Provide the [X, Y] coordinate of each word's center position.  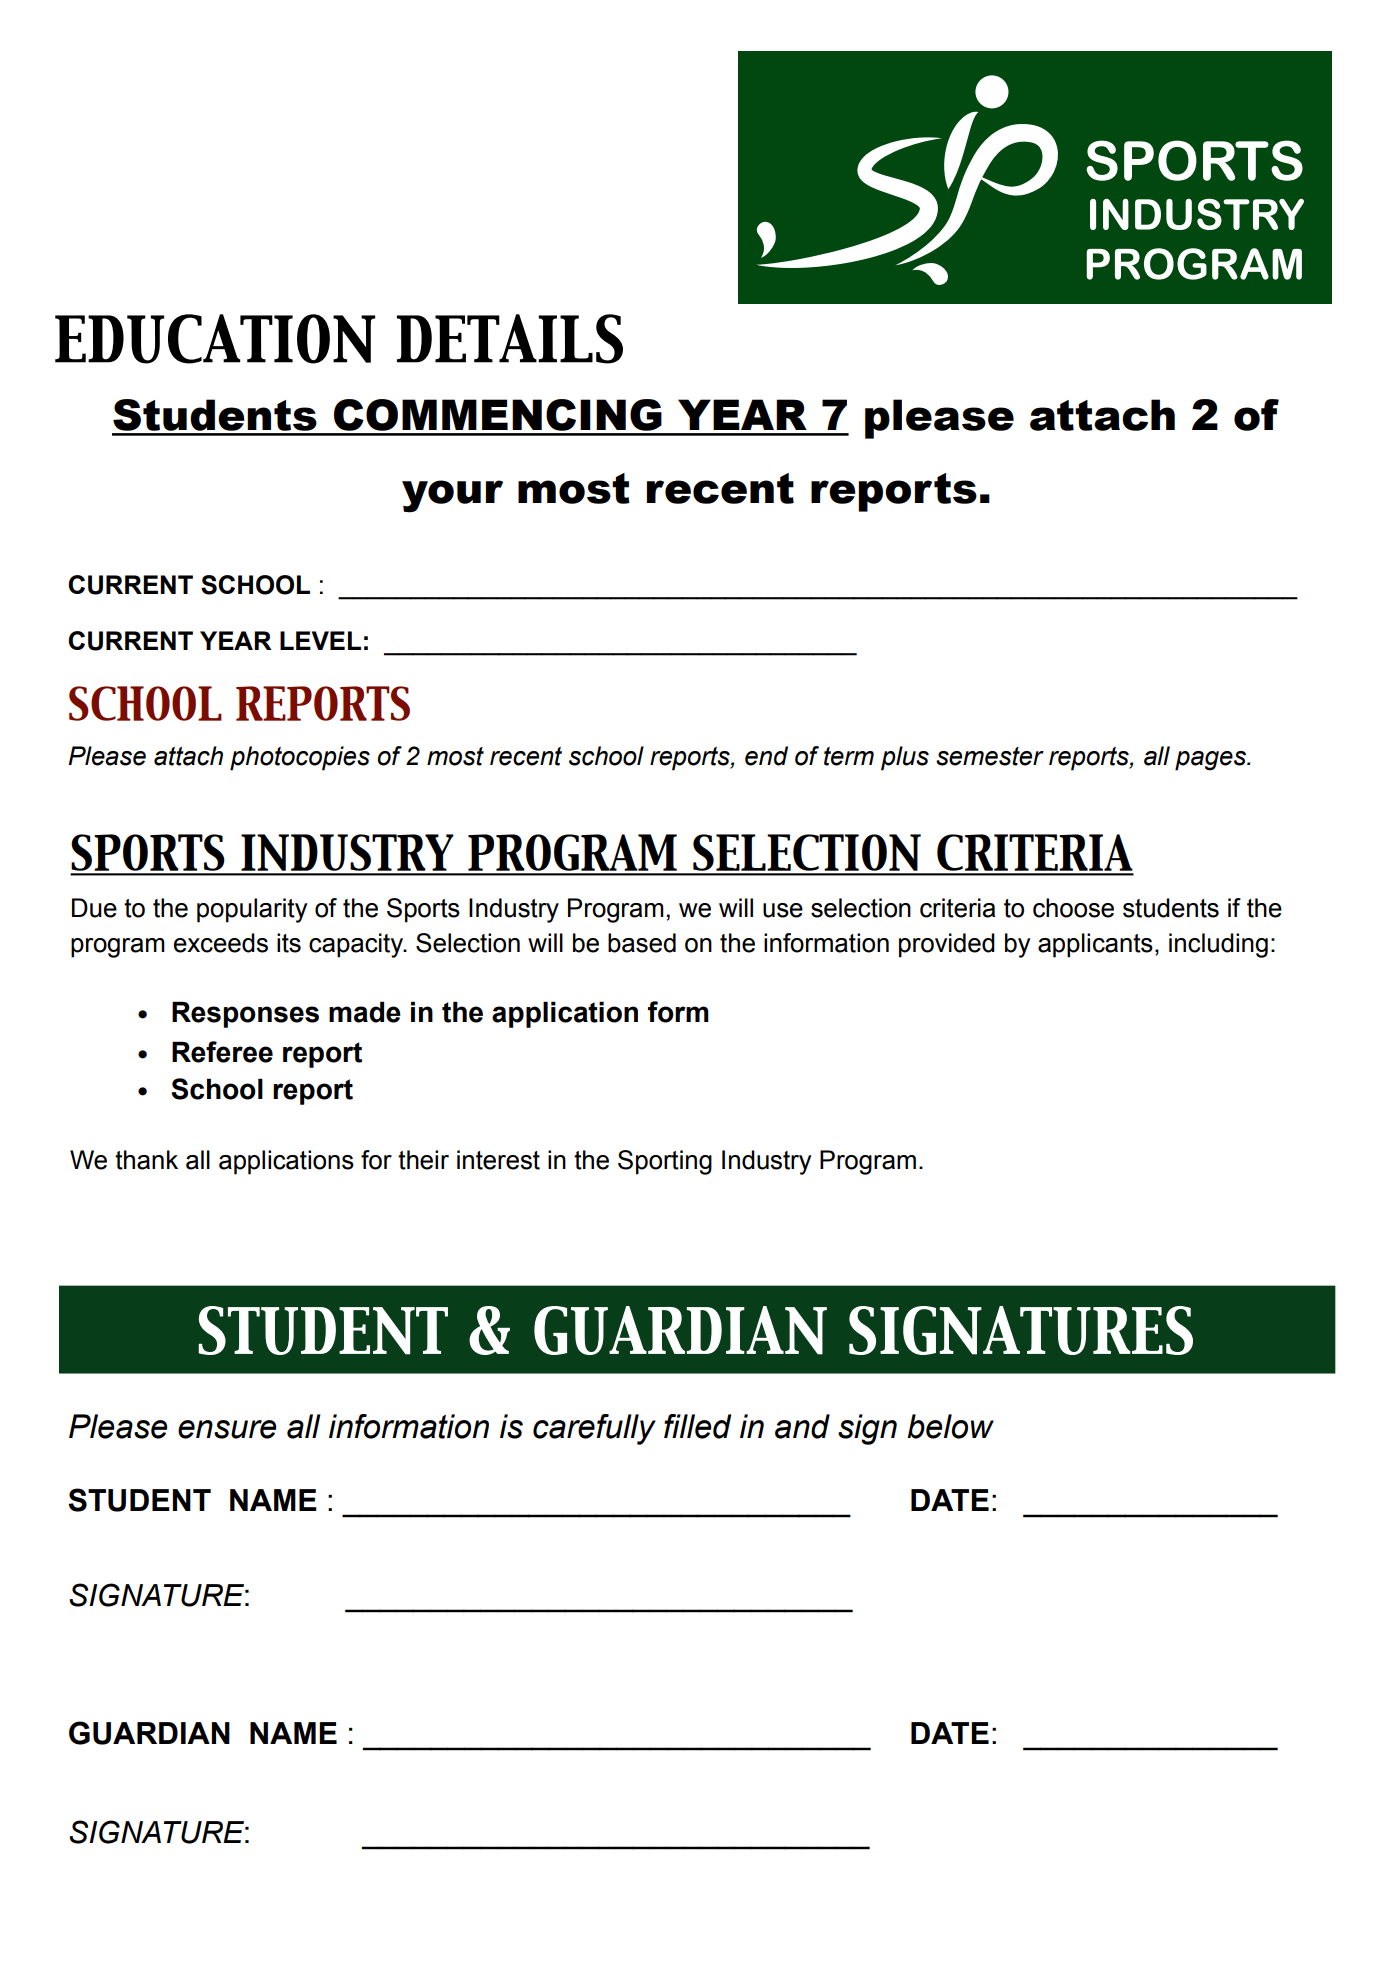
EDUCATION [215, 339]
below [950, 1426]
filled [697, 1426]
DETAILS [510, 339]
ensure [227, 1429]
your [452, 496]
